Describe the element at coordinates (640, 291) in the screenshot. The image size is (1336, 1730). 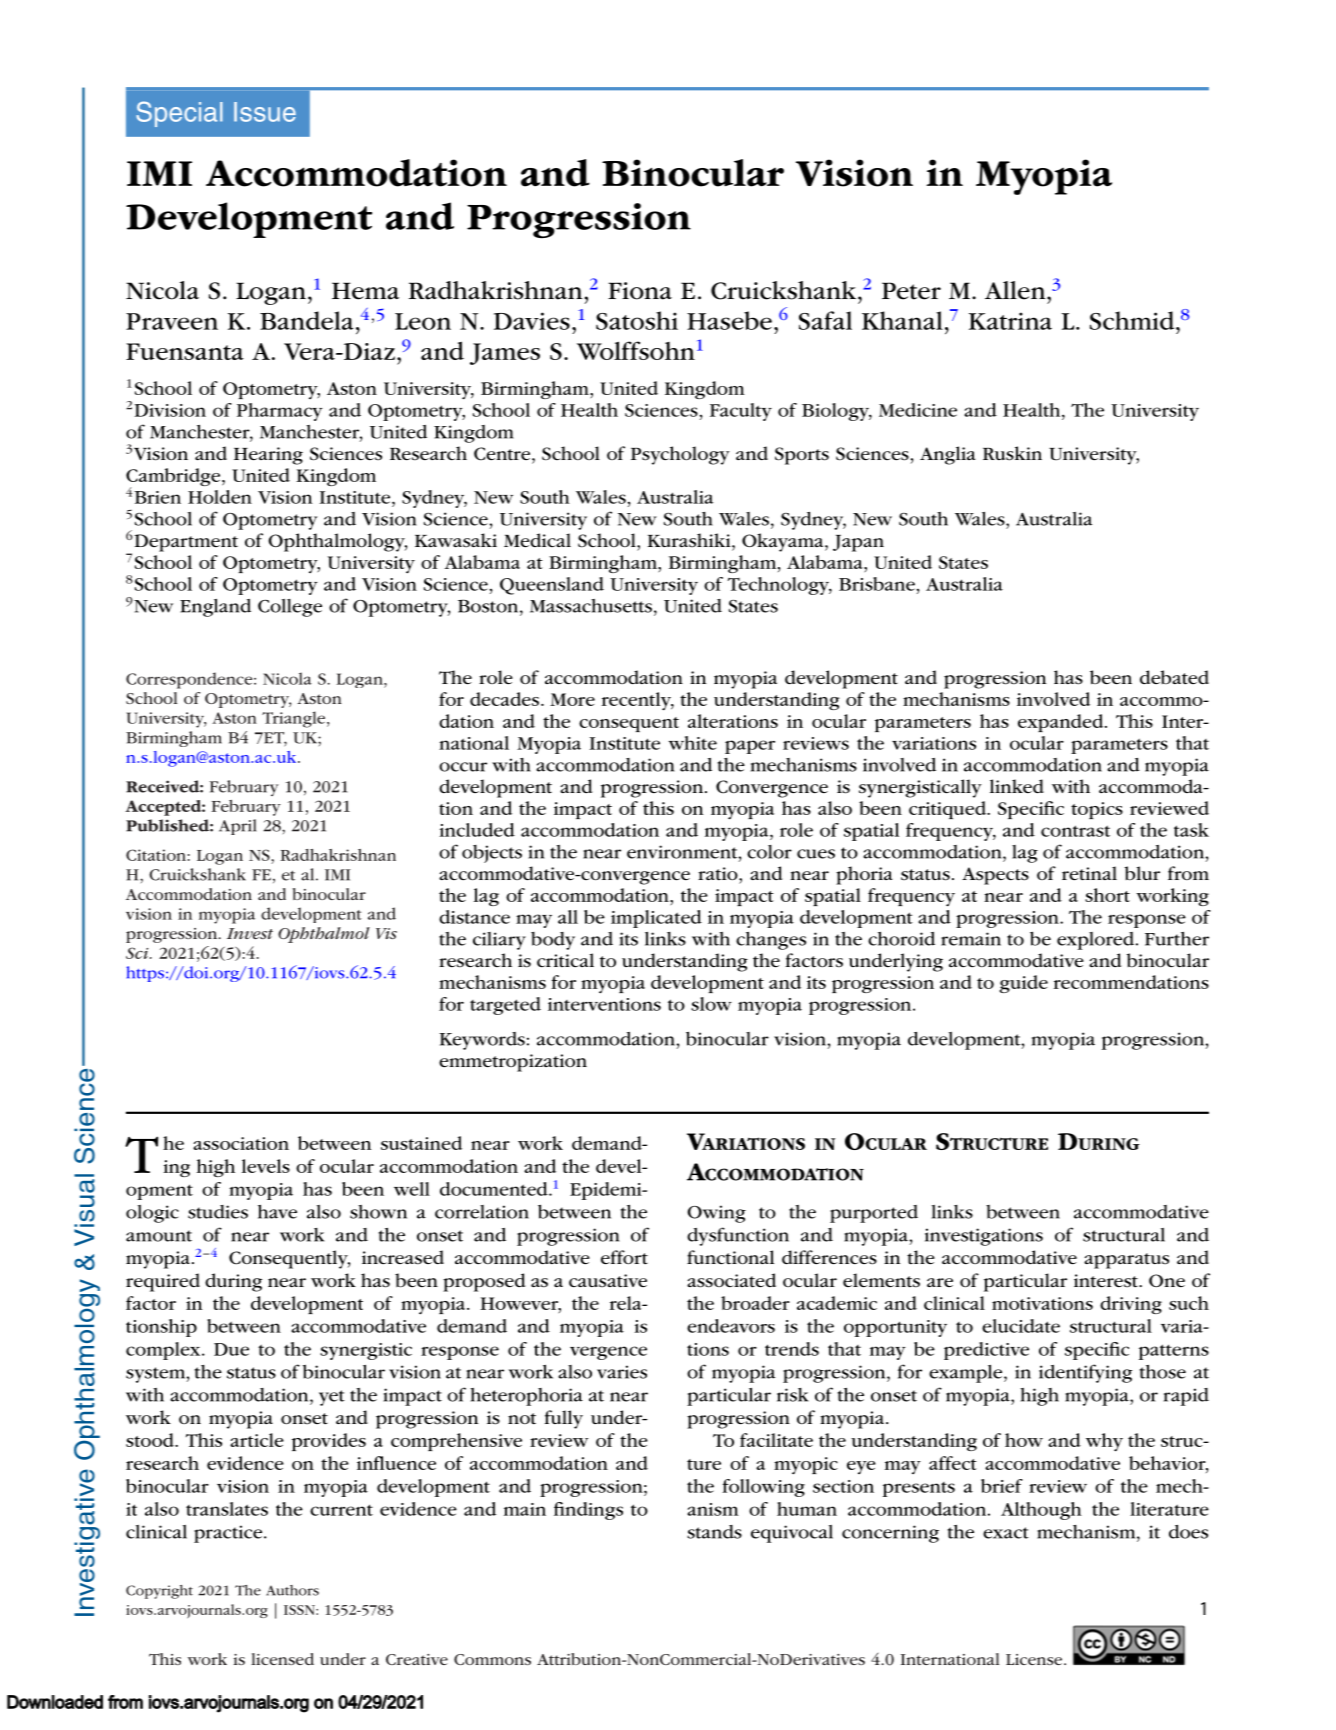
I see `Fiona` at that location.
